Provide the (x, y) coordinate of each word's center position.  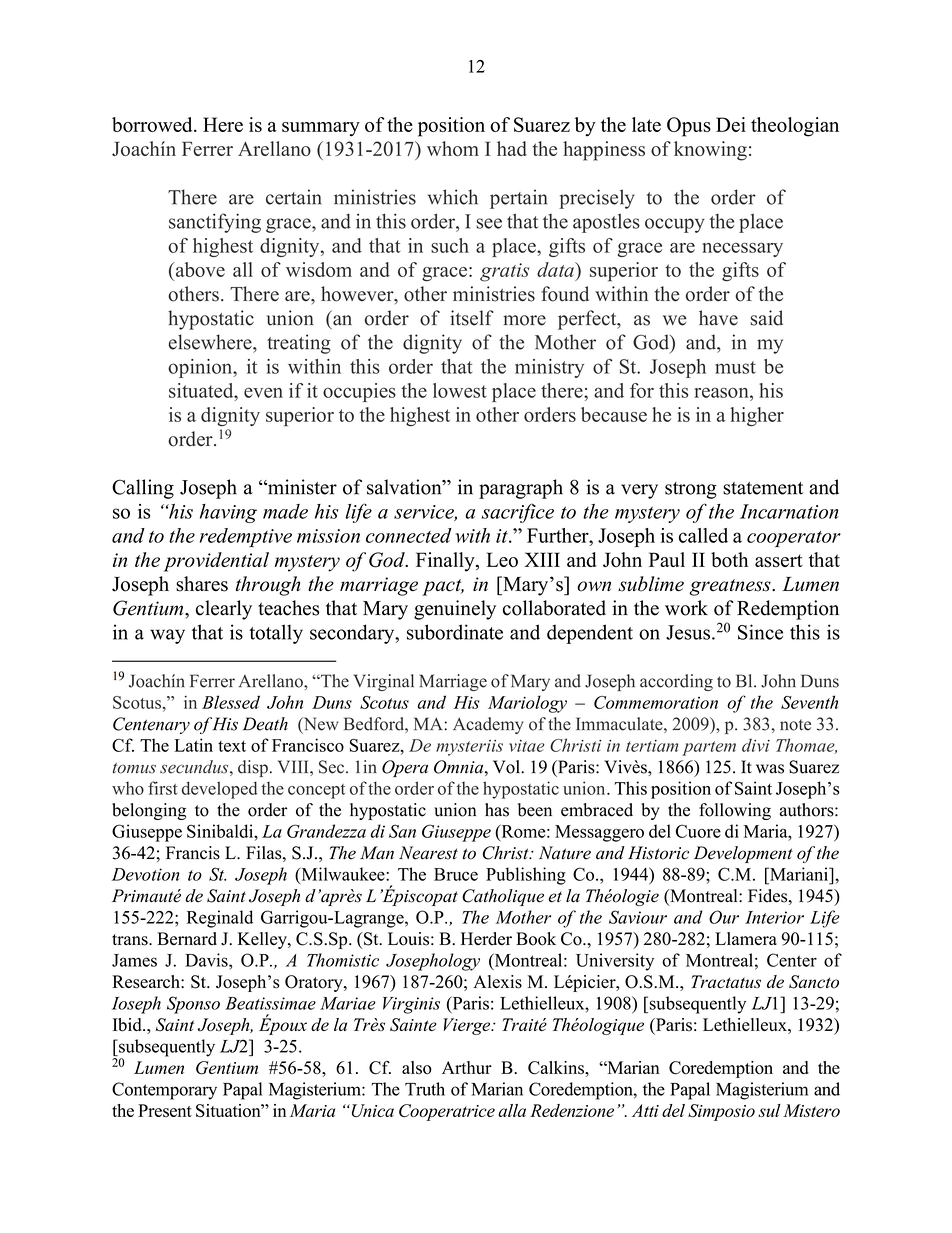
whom (453, 148)
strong (691, 490)
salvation (405, 487)
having (228, 513)
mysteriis (469, 748)
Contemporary (164, 1091)
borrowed (153, 124)
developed (219, 790)
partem (709, 748)
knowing (710, 151)
